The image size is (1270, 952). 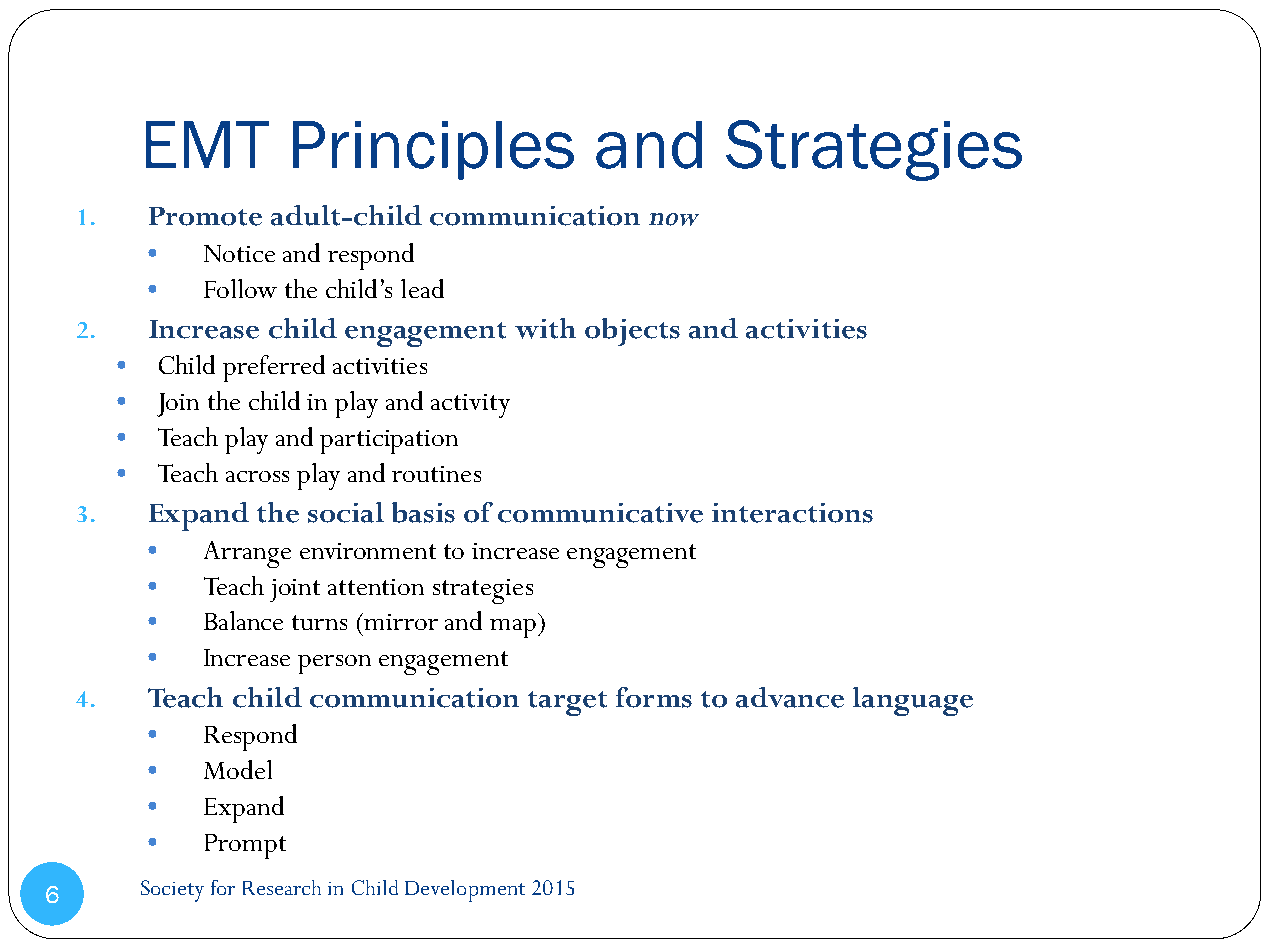 What do you see at coordinates (465, 891) in the screenshot?
I see `Development` at bounding box center [465, 891].
